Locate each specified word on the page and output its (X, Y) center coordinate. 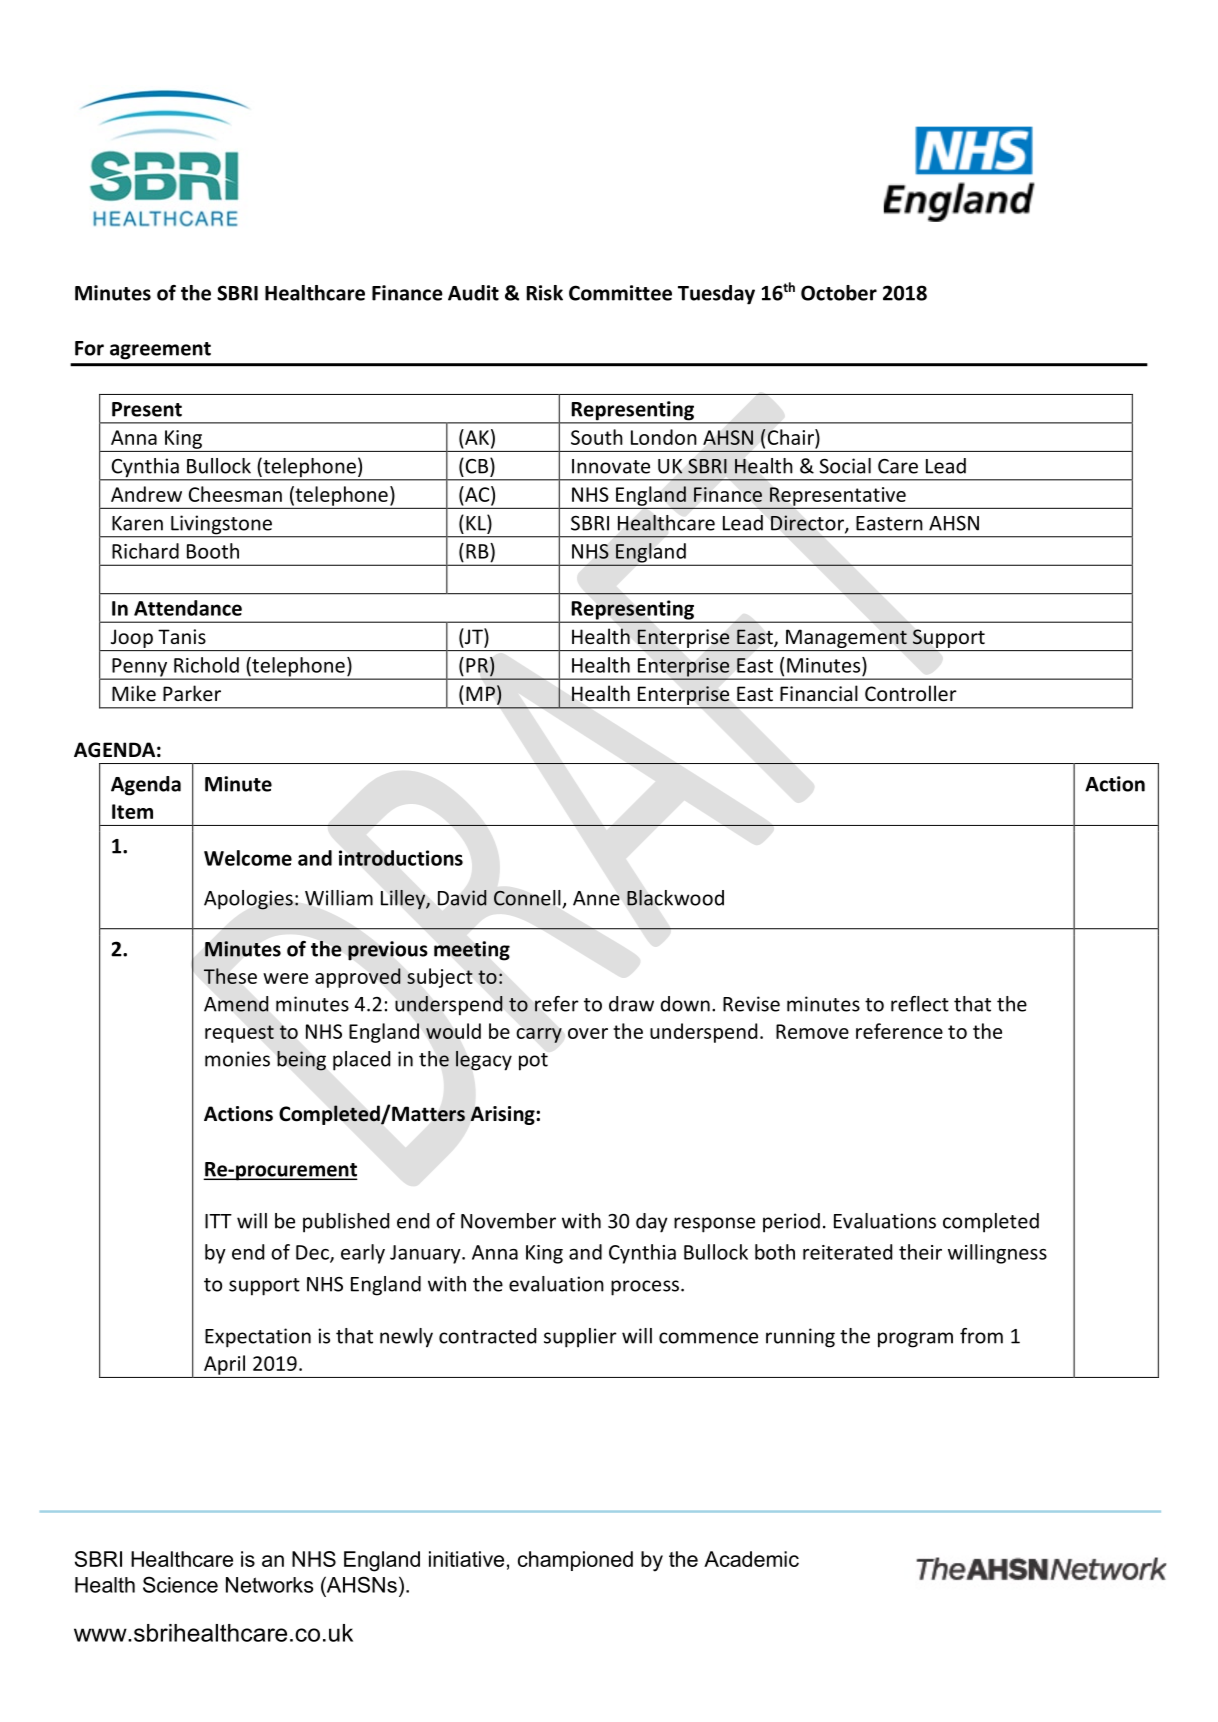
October (839, 293)
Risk (545, 293)
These (230, 976)
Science (180, 1585)
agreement (160, 351)
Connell (527, 898)
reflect (920, 1004)
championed (575, 1561)
